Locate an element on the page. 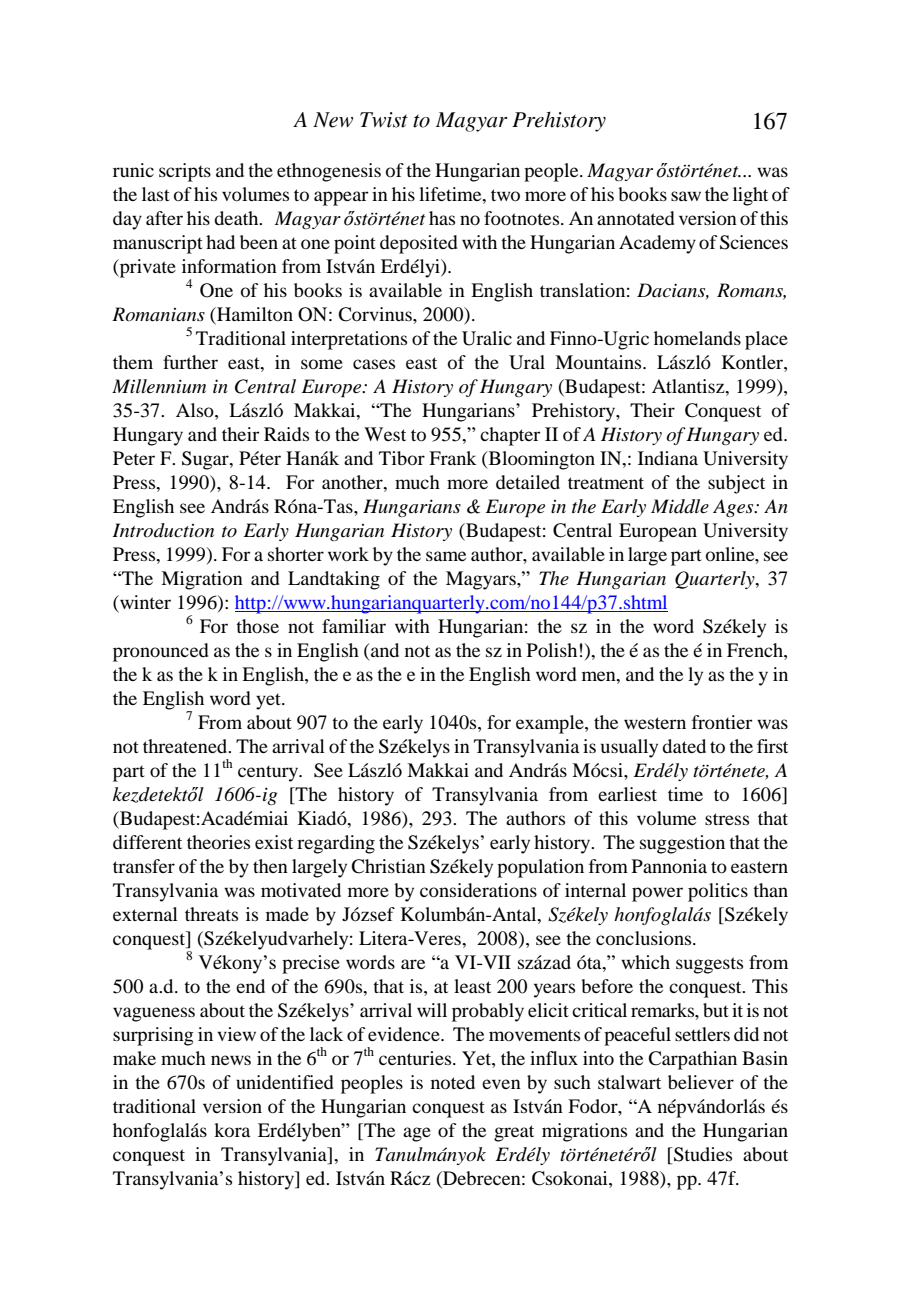 The height and width of the document is (1316, 901). politics is located at coordinates (718, 892).
